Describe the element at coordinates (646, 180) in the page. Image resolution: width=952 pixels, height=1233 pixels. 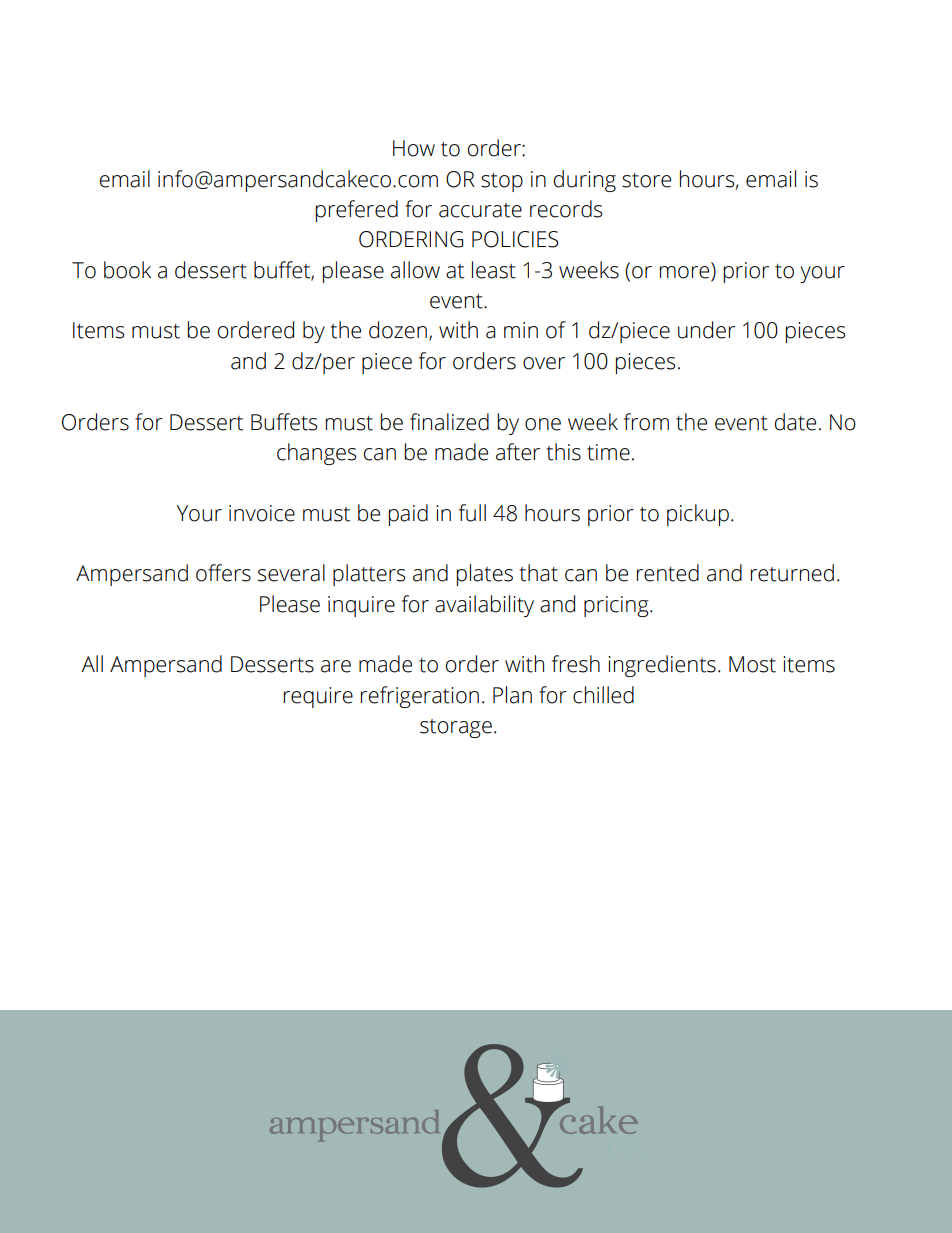
I see `store` at that location.
